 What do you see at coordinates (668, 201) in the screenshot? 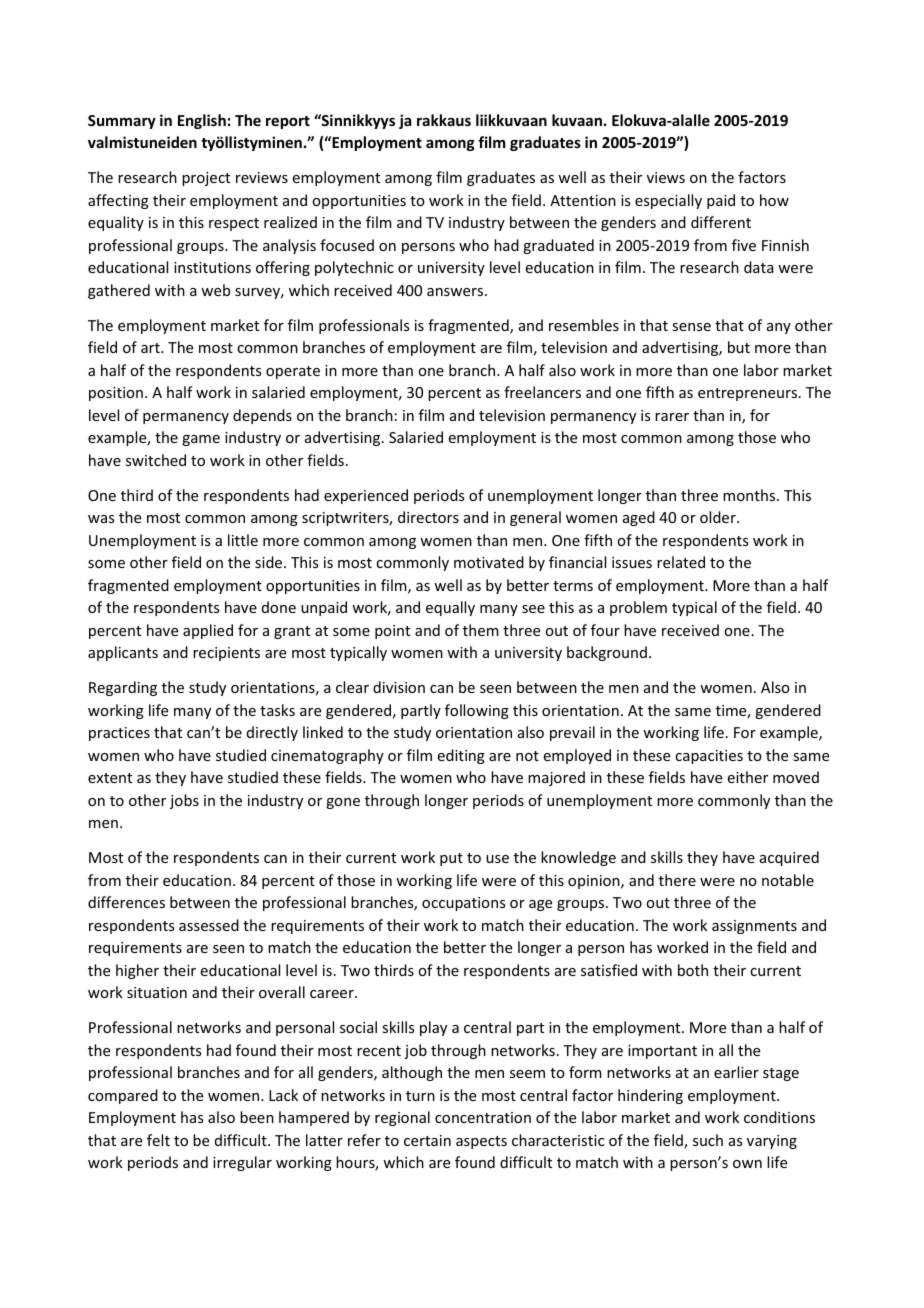
I see `especially` at bounding box center [668, 201].
